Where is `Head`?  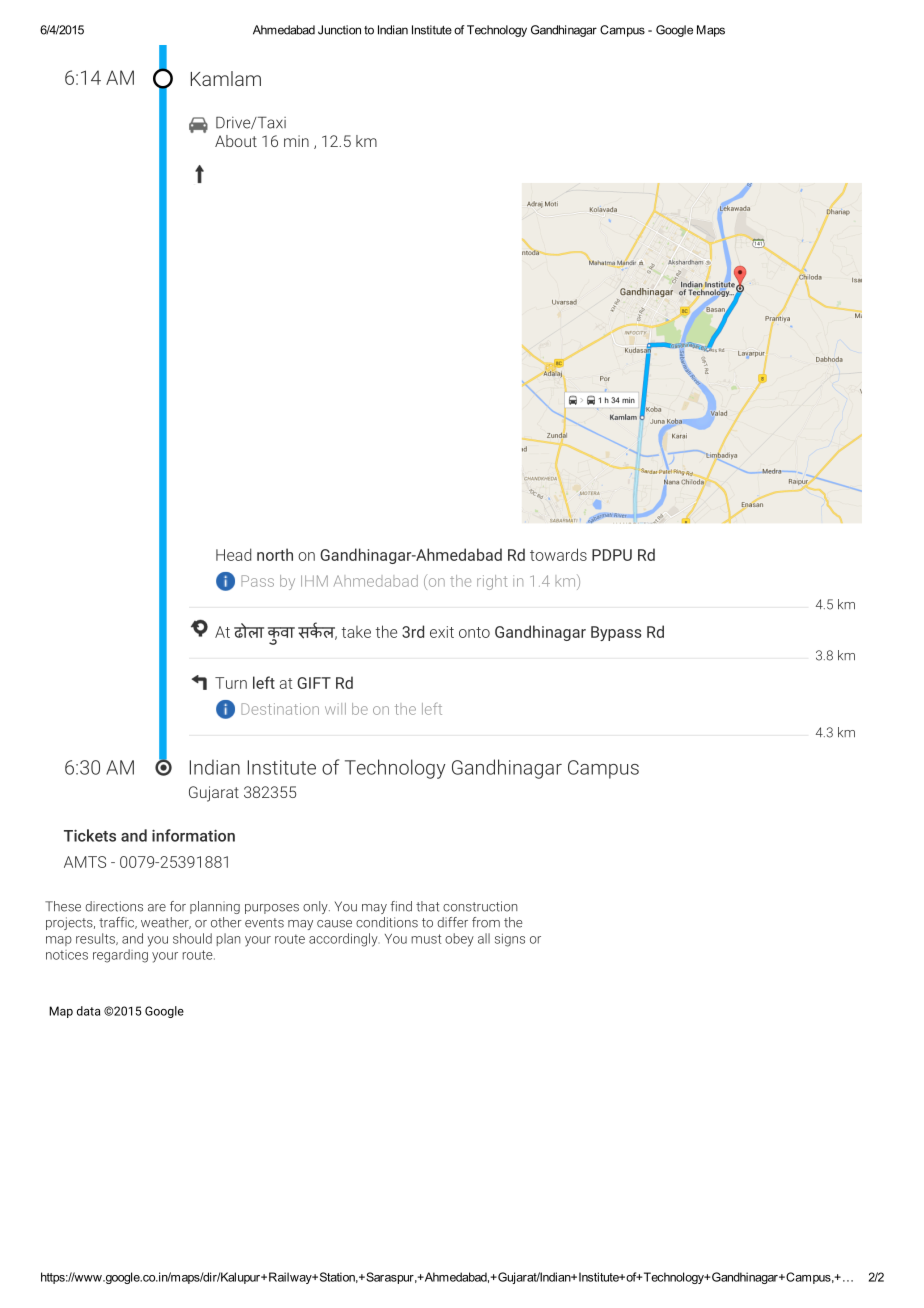 Head is located at coordinates (233, 554).
